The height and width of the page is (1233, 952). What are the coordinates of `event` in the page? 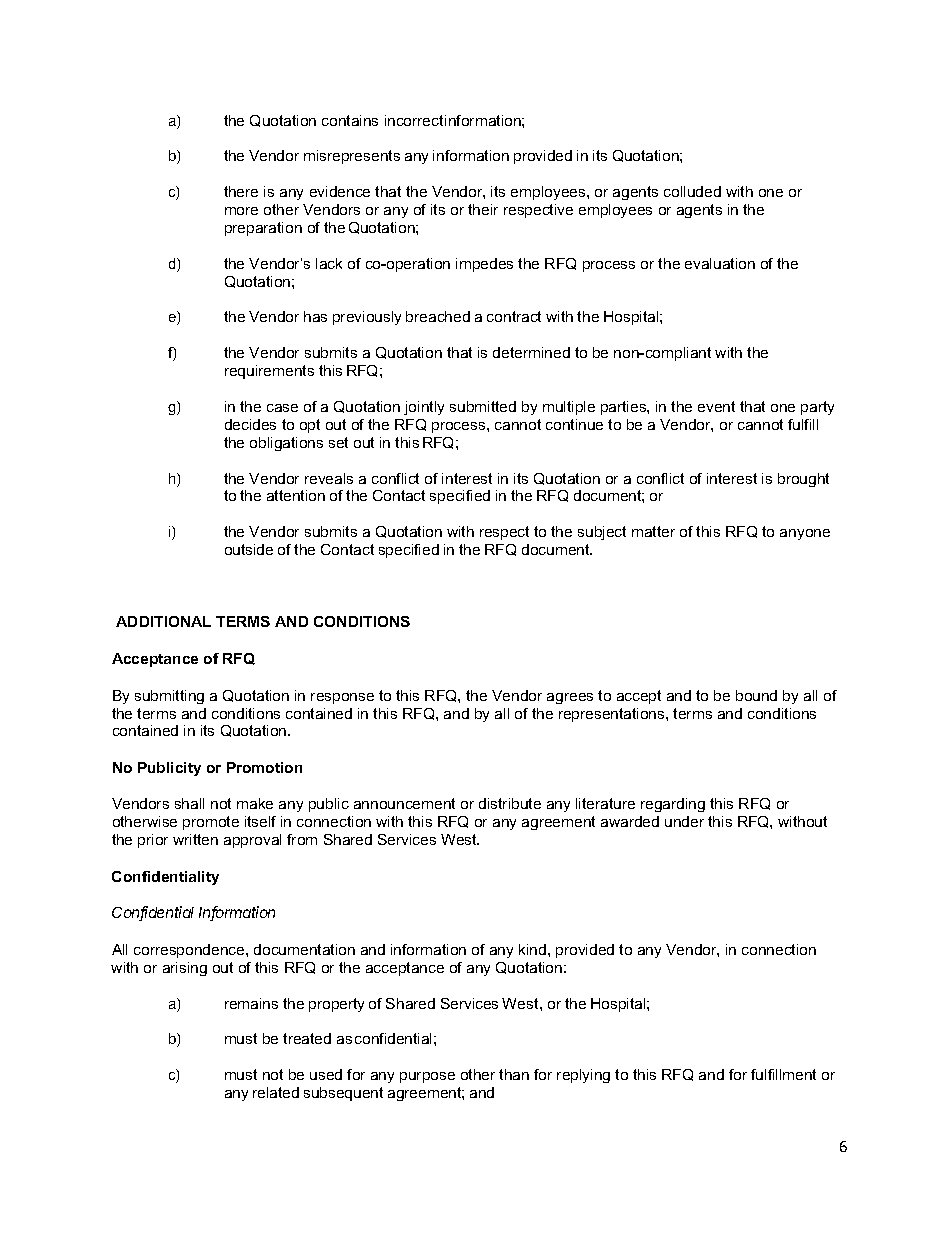 It's located at (716, 406).
